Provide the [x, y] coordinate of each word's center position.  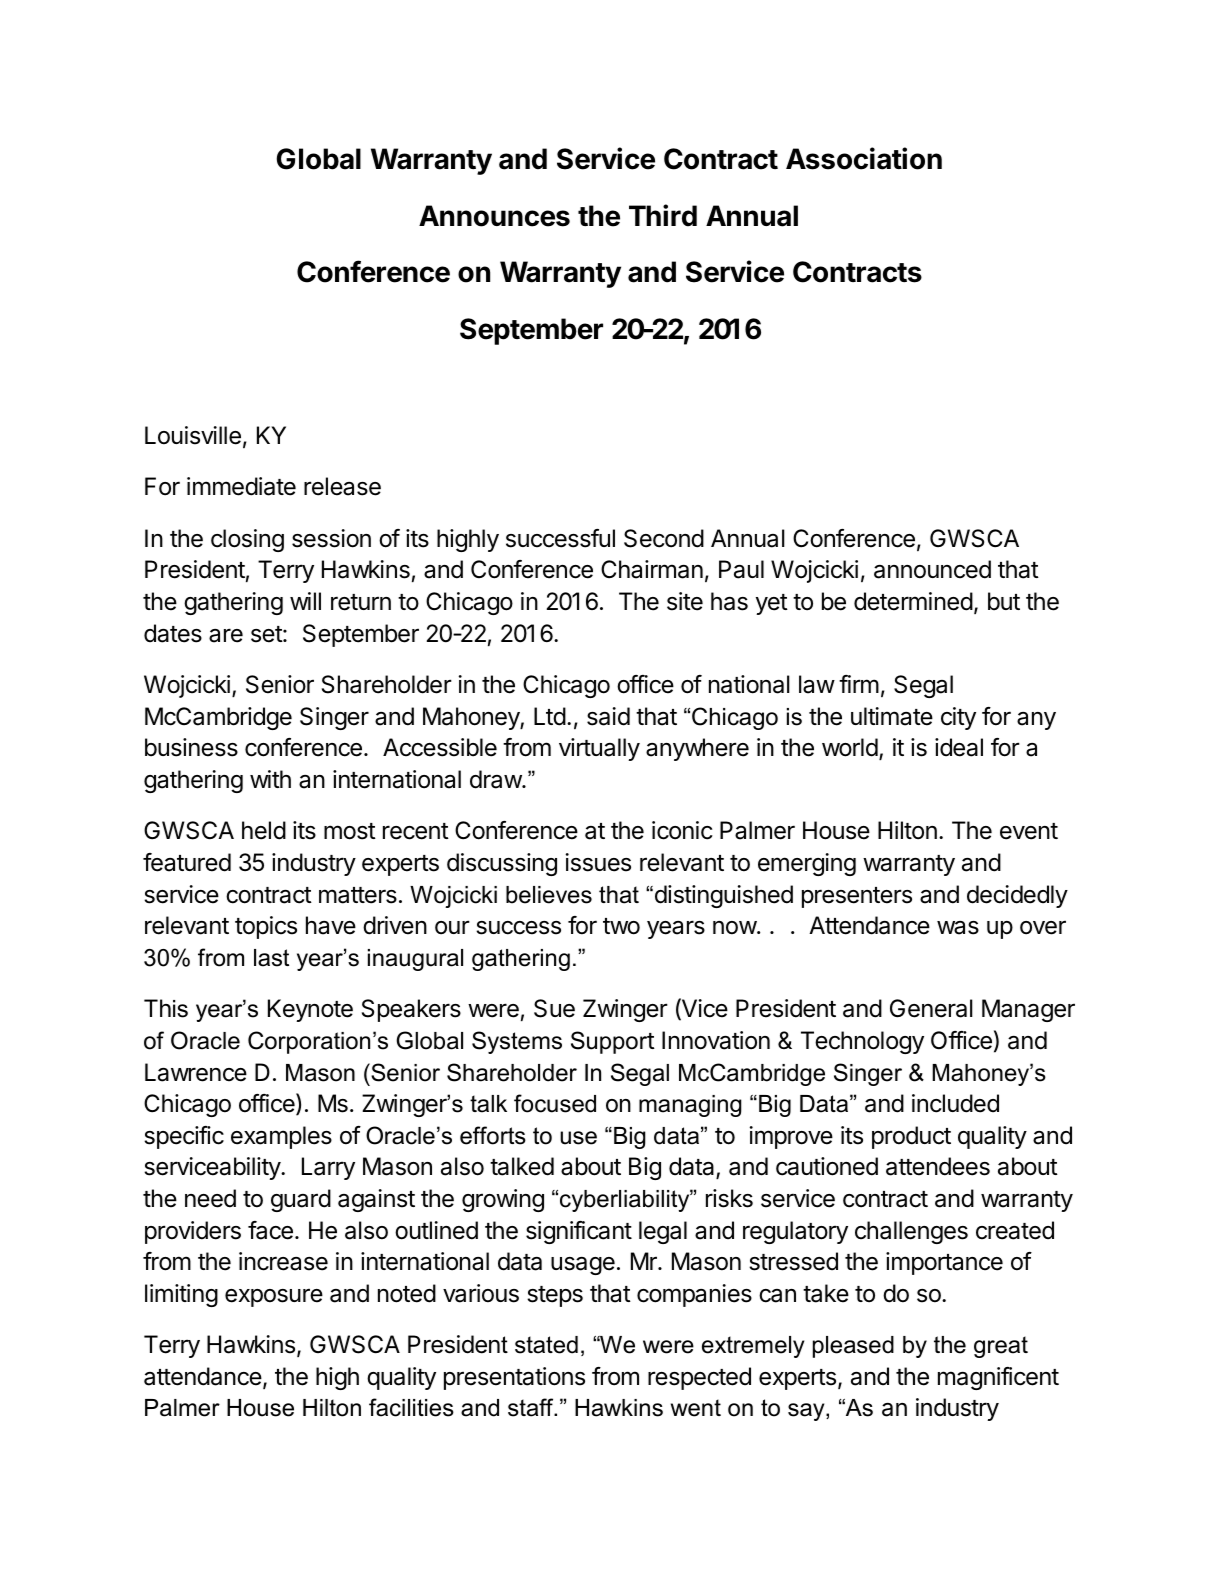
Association [864, 158]
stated [546, 1345]
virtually [599, 749]
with [270, 779]
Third [663, 215]
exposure [274, 1297]
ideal [959, 747]
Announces [494, 216]
